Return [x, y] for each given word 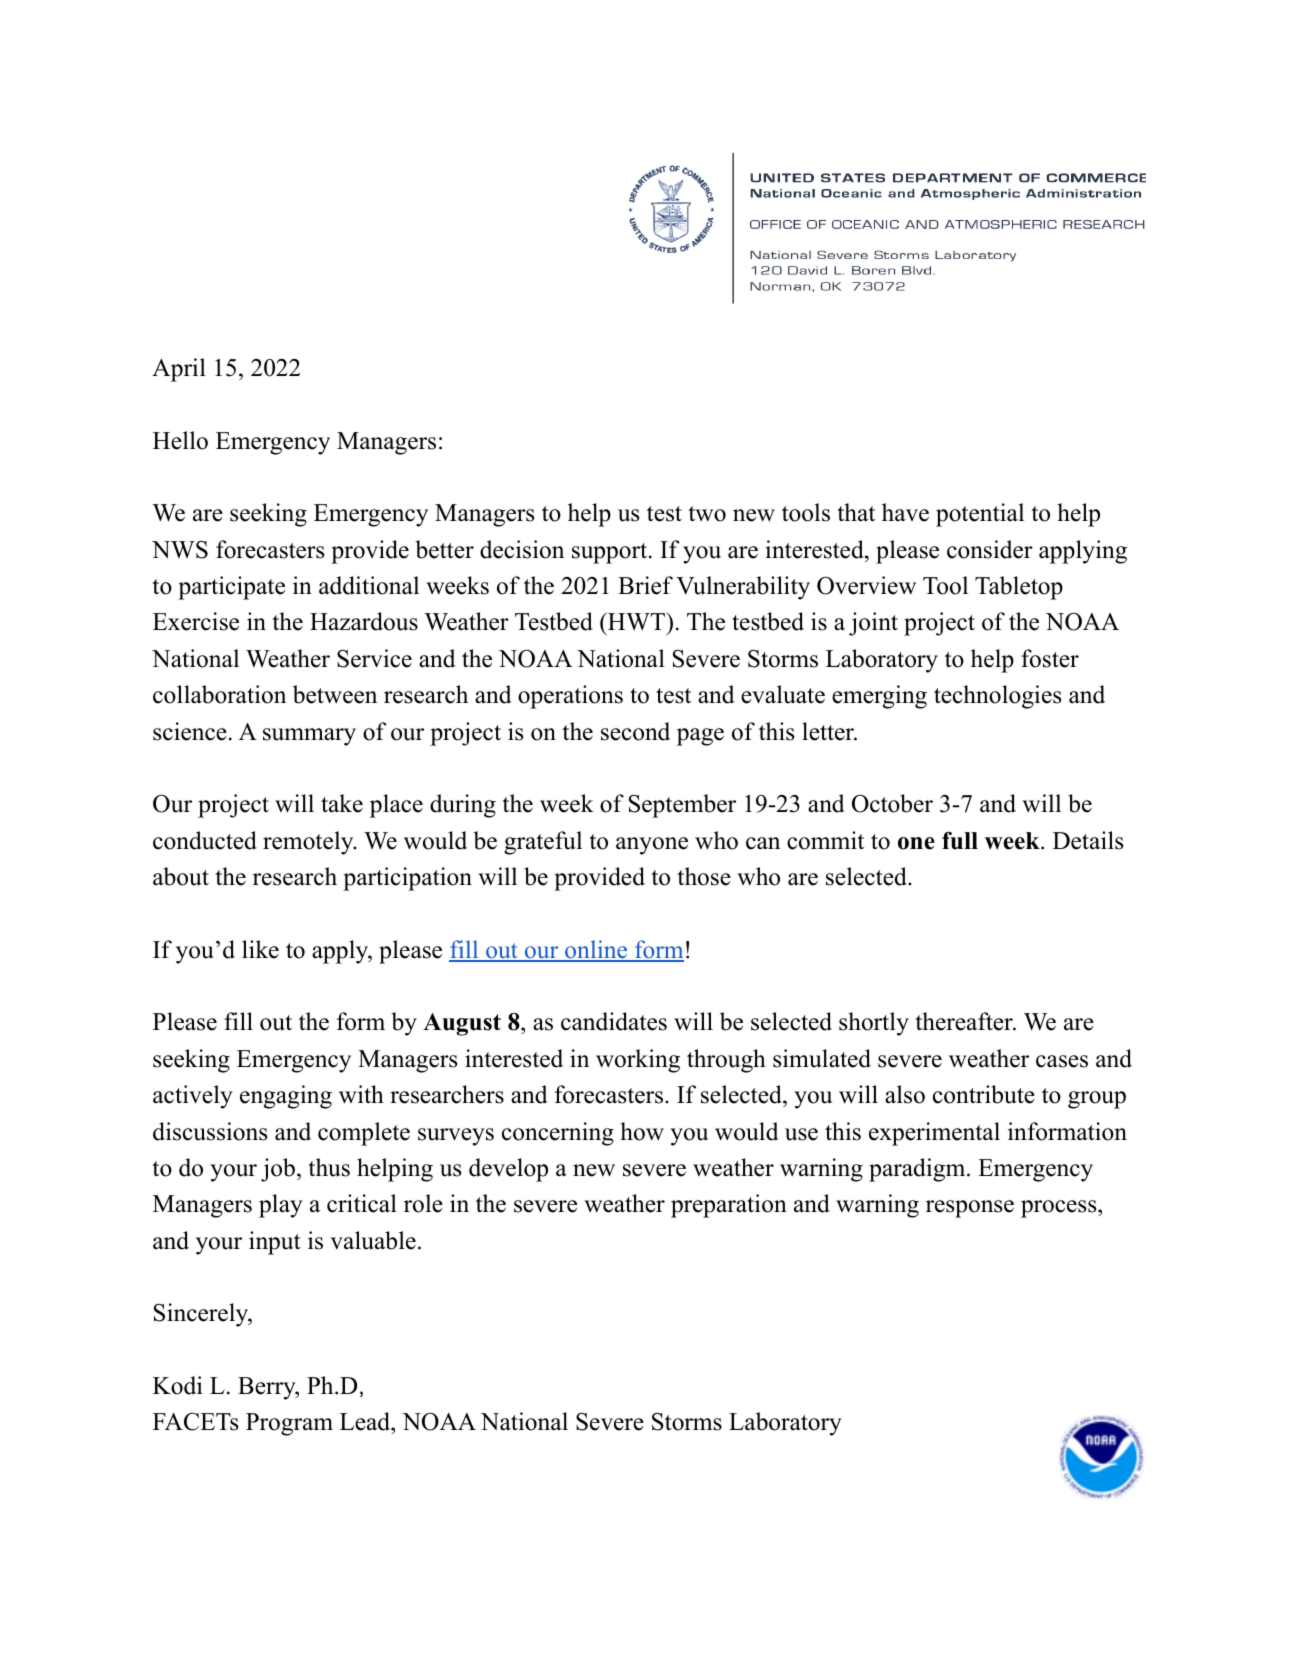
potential [980, 515]
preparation [729, 1206]
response [970, 1209]
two [707, 514]
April [179, 370]
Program [289, 1424]
